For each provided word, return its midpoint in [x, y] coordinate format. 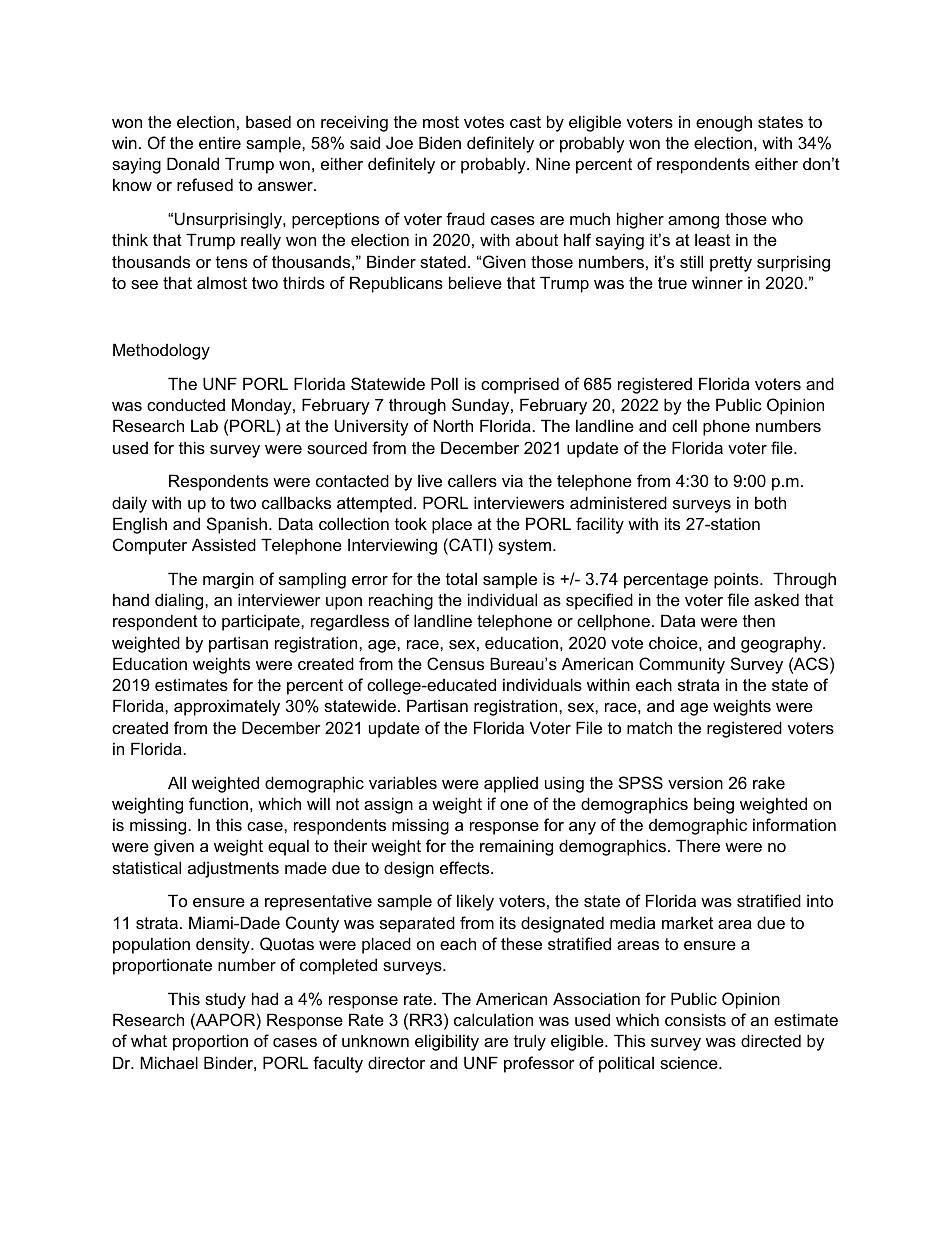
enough [724, 123]
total [461, 578]
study [225, 1000]
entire [220, 142]
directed [771, 1040]
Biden [440, 142]
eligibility [447, 1042]
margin [228, 580]
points [737, 580]
